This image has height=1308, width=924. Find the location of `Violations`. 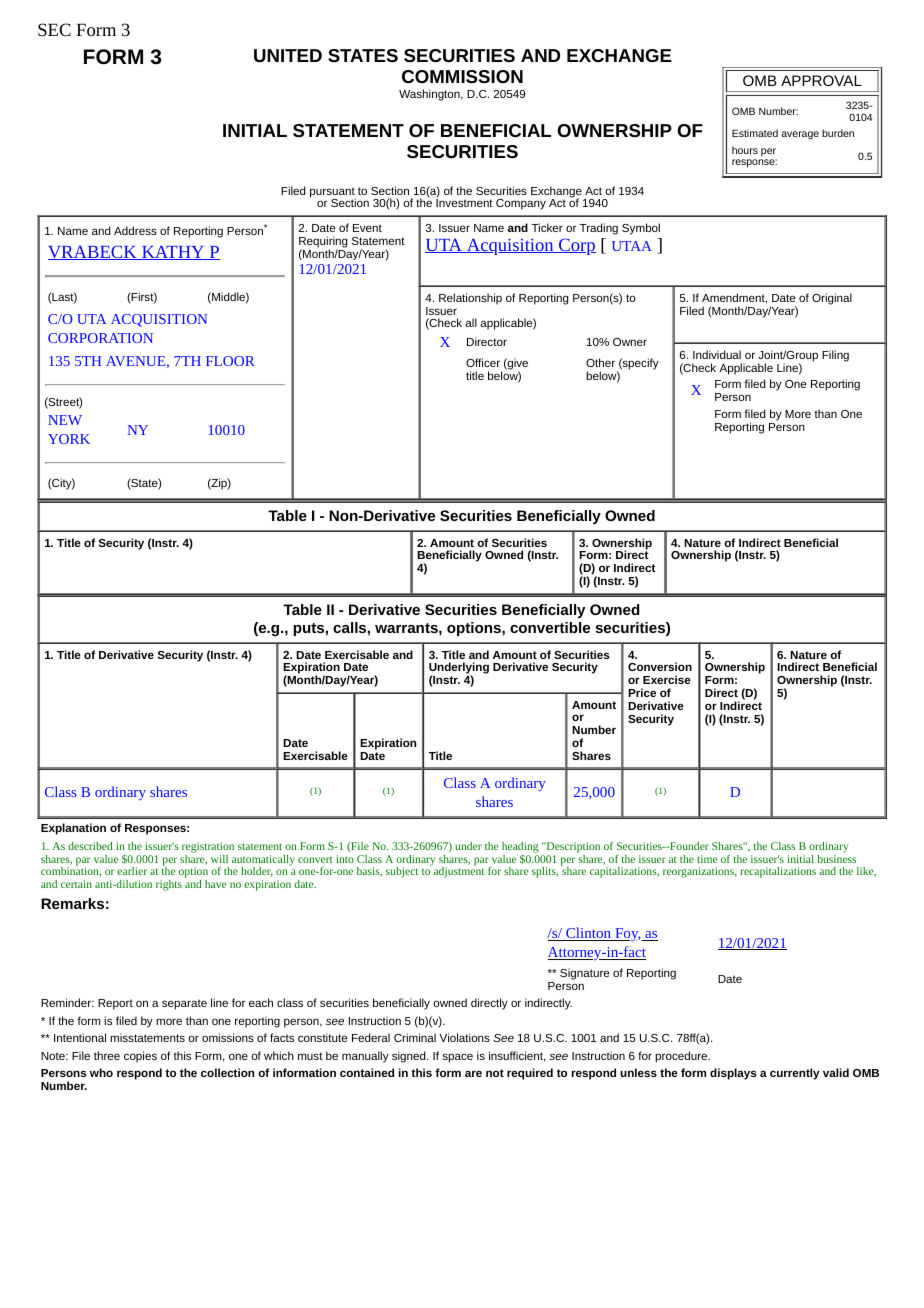

Violations is located at coordinates (464, 1037).
